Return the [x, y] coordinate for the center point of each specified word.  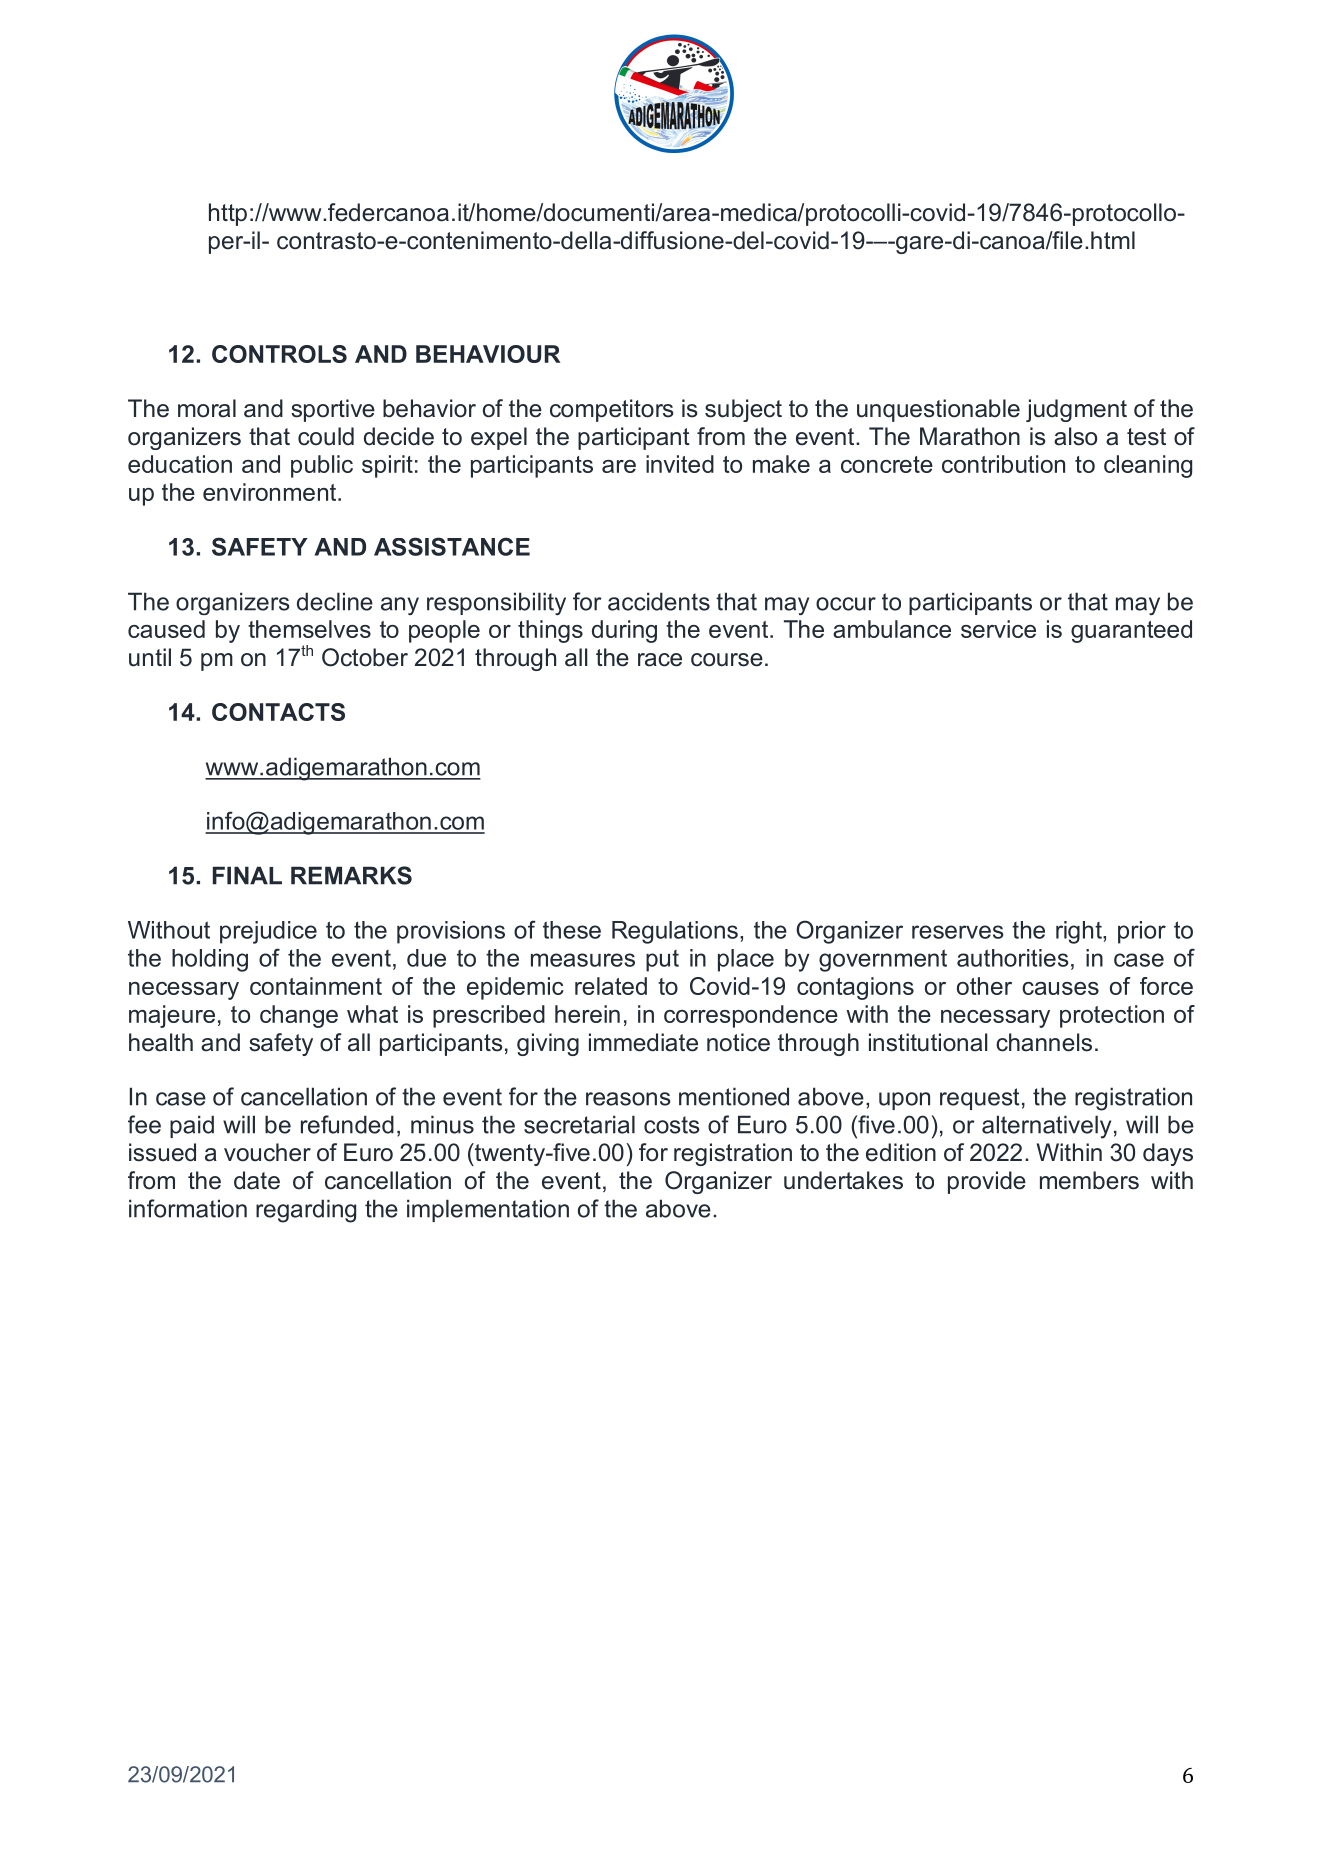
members [1089, 1180]
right [1080, 932]
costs [672, 1125]
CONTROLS [279, 354]
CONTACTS [278, 712]
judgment [1076, 410]
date [257, 1180]
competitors [612, 410]
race [660, 660]
